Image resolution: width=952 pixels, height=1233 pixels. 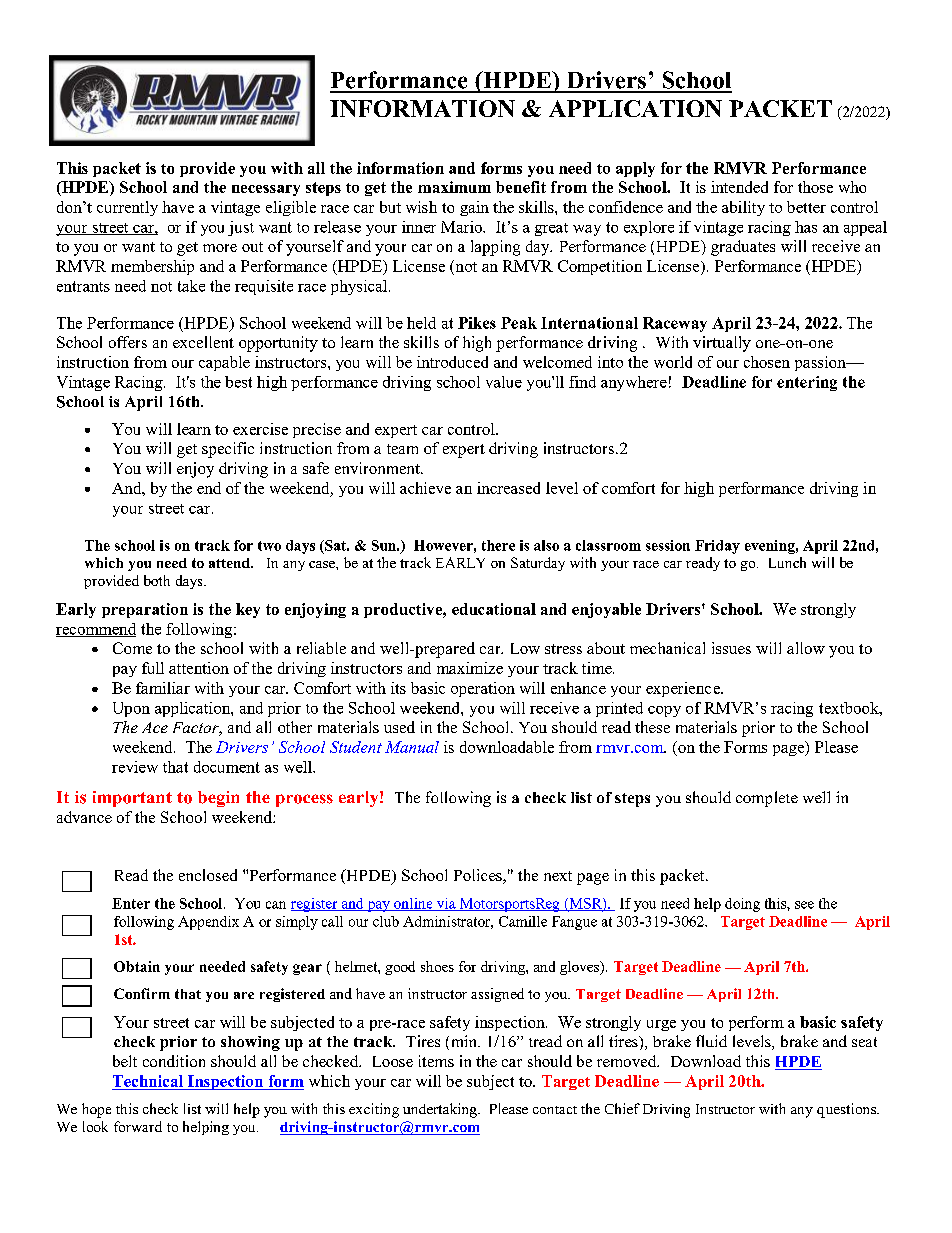 I want to click on Manual, so click(x=412, y=747).
